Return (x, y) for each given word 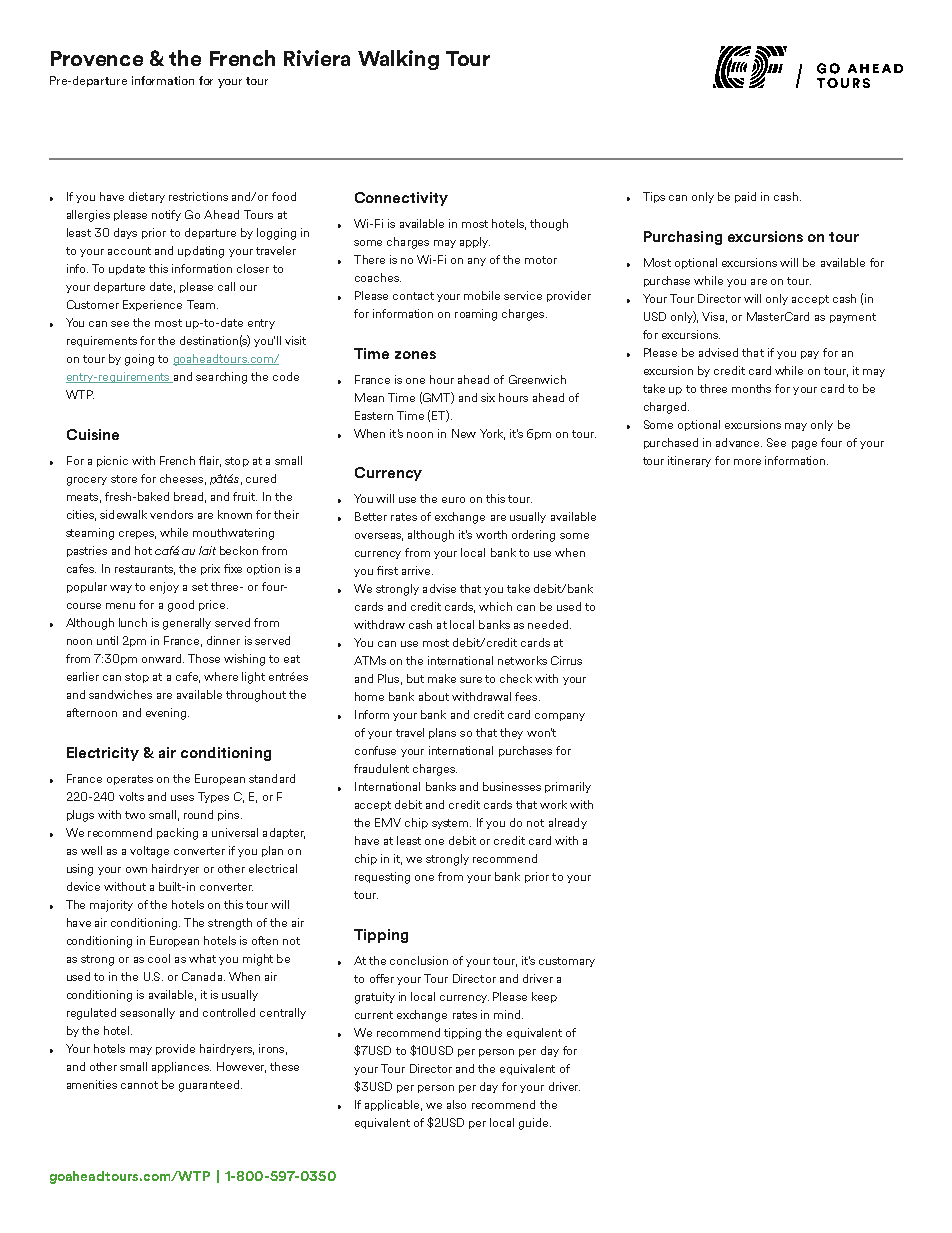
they (511, 733)
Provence (97, 58)
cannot (139, 1085)
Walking (398, 60)
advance (739, 442)
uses (182, 798)
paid (745, 197)
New (464, 433)
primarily (568, 787)
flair (210, 461)
